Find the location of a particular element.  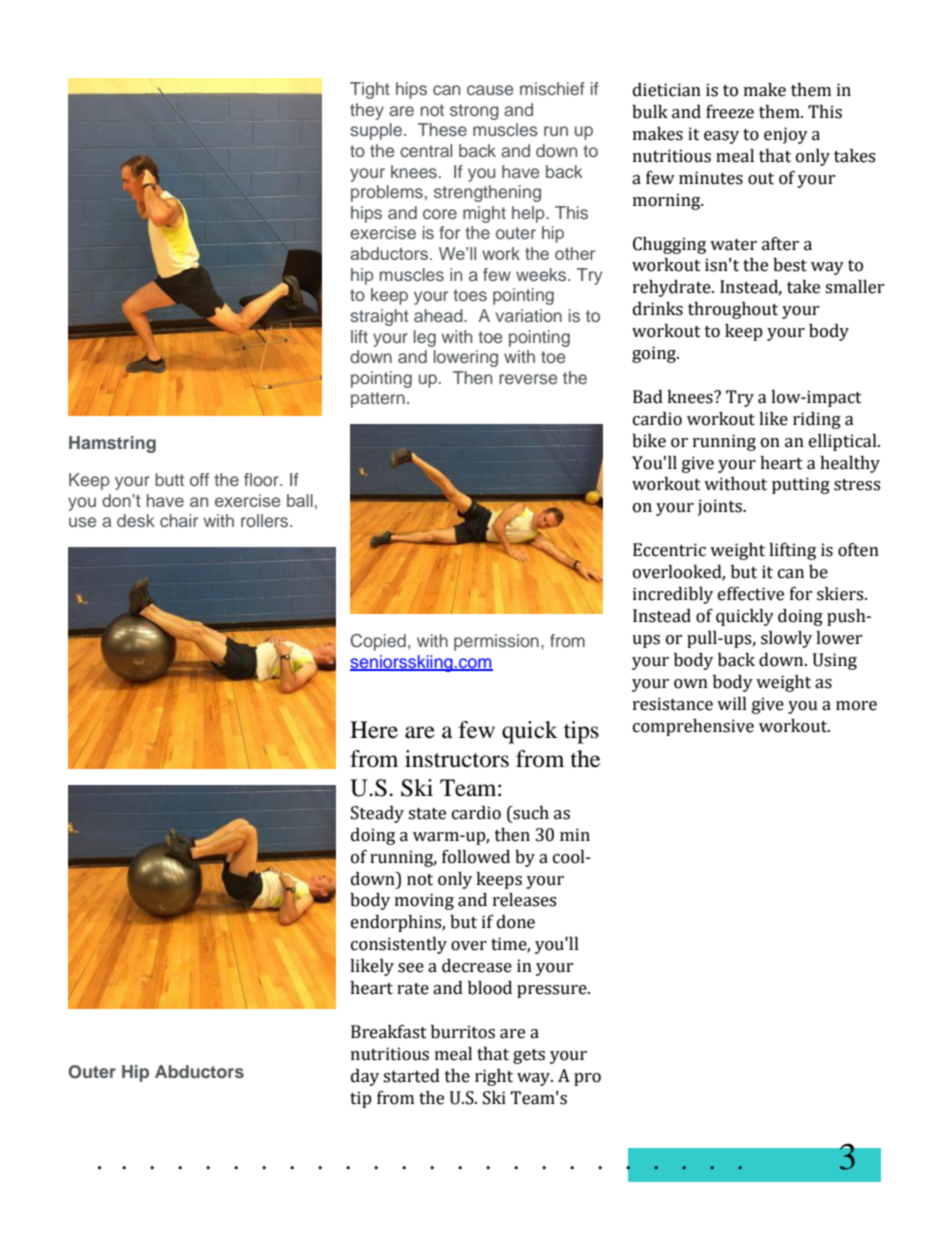

they is located at coordinates (367, 111).
